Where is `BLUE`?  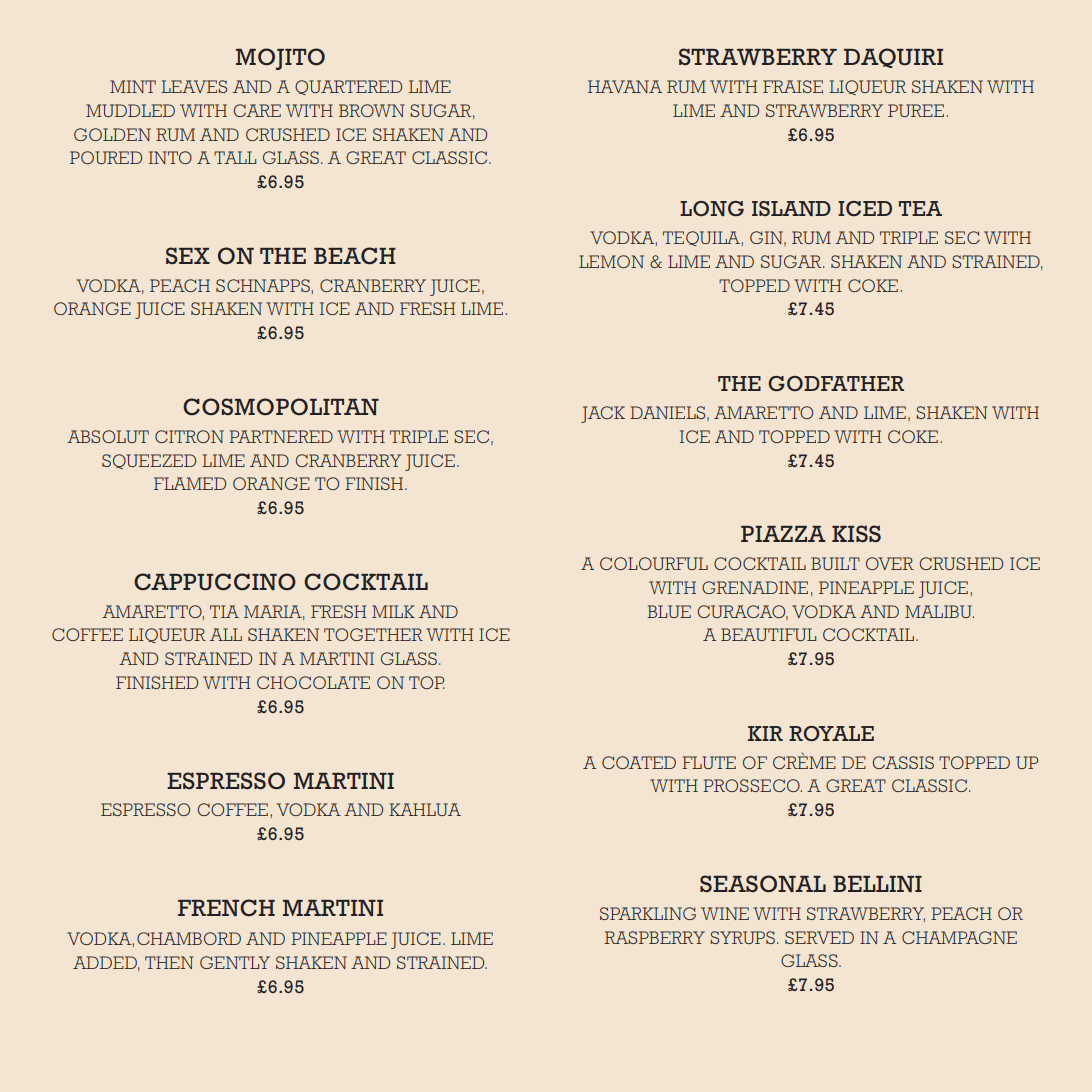 BLUE is located at coordinates (669, 611).
